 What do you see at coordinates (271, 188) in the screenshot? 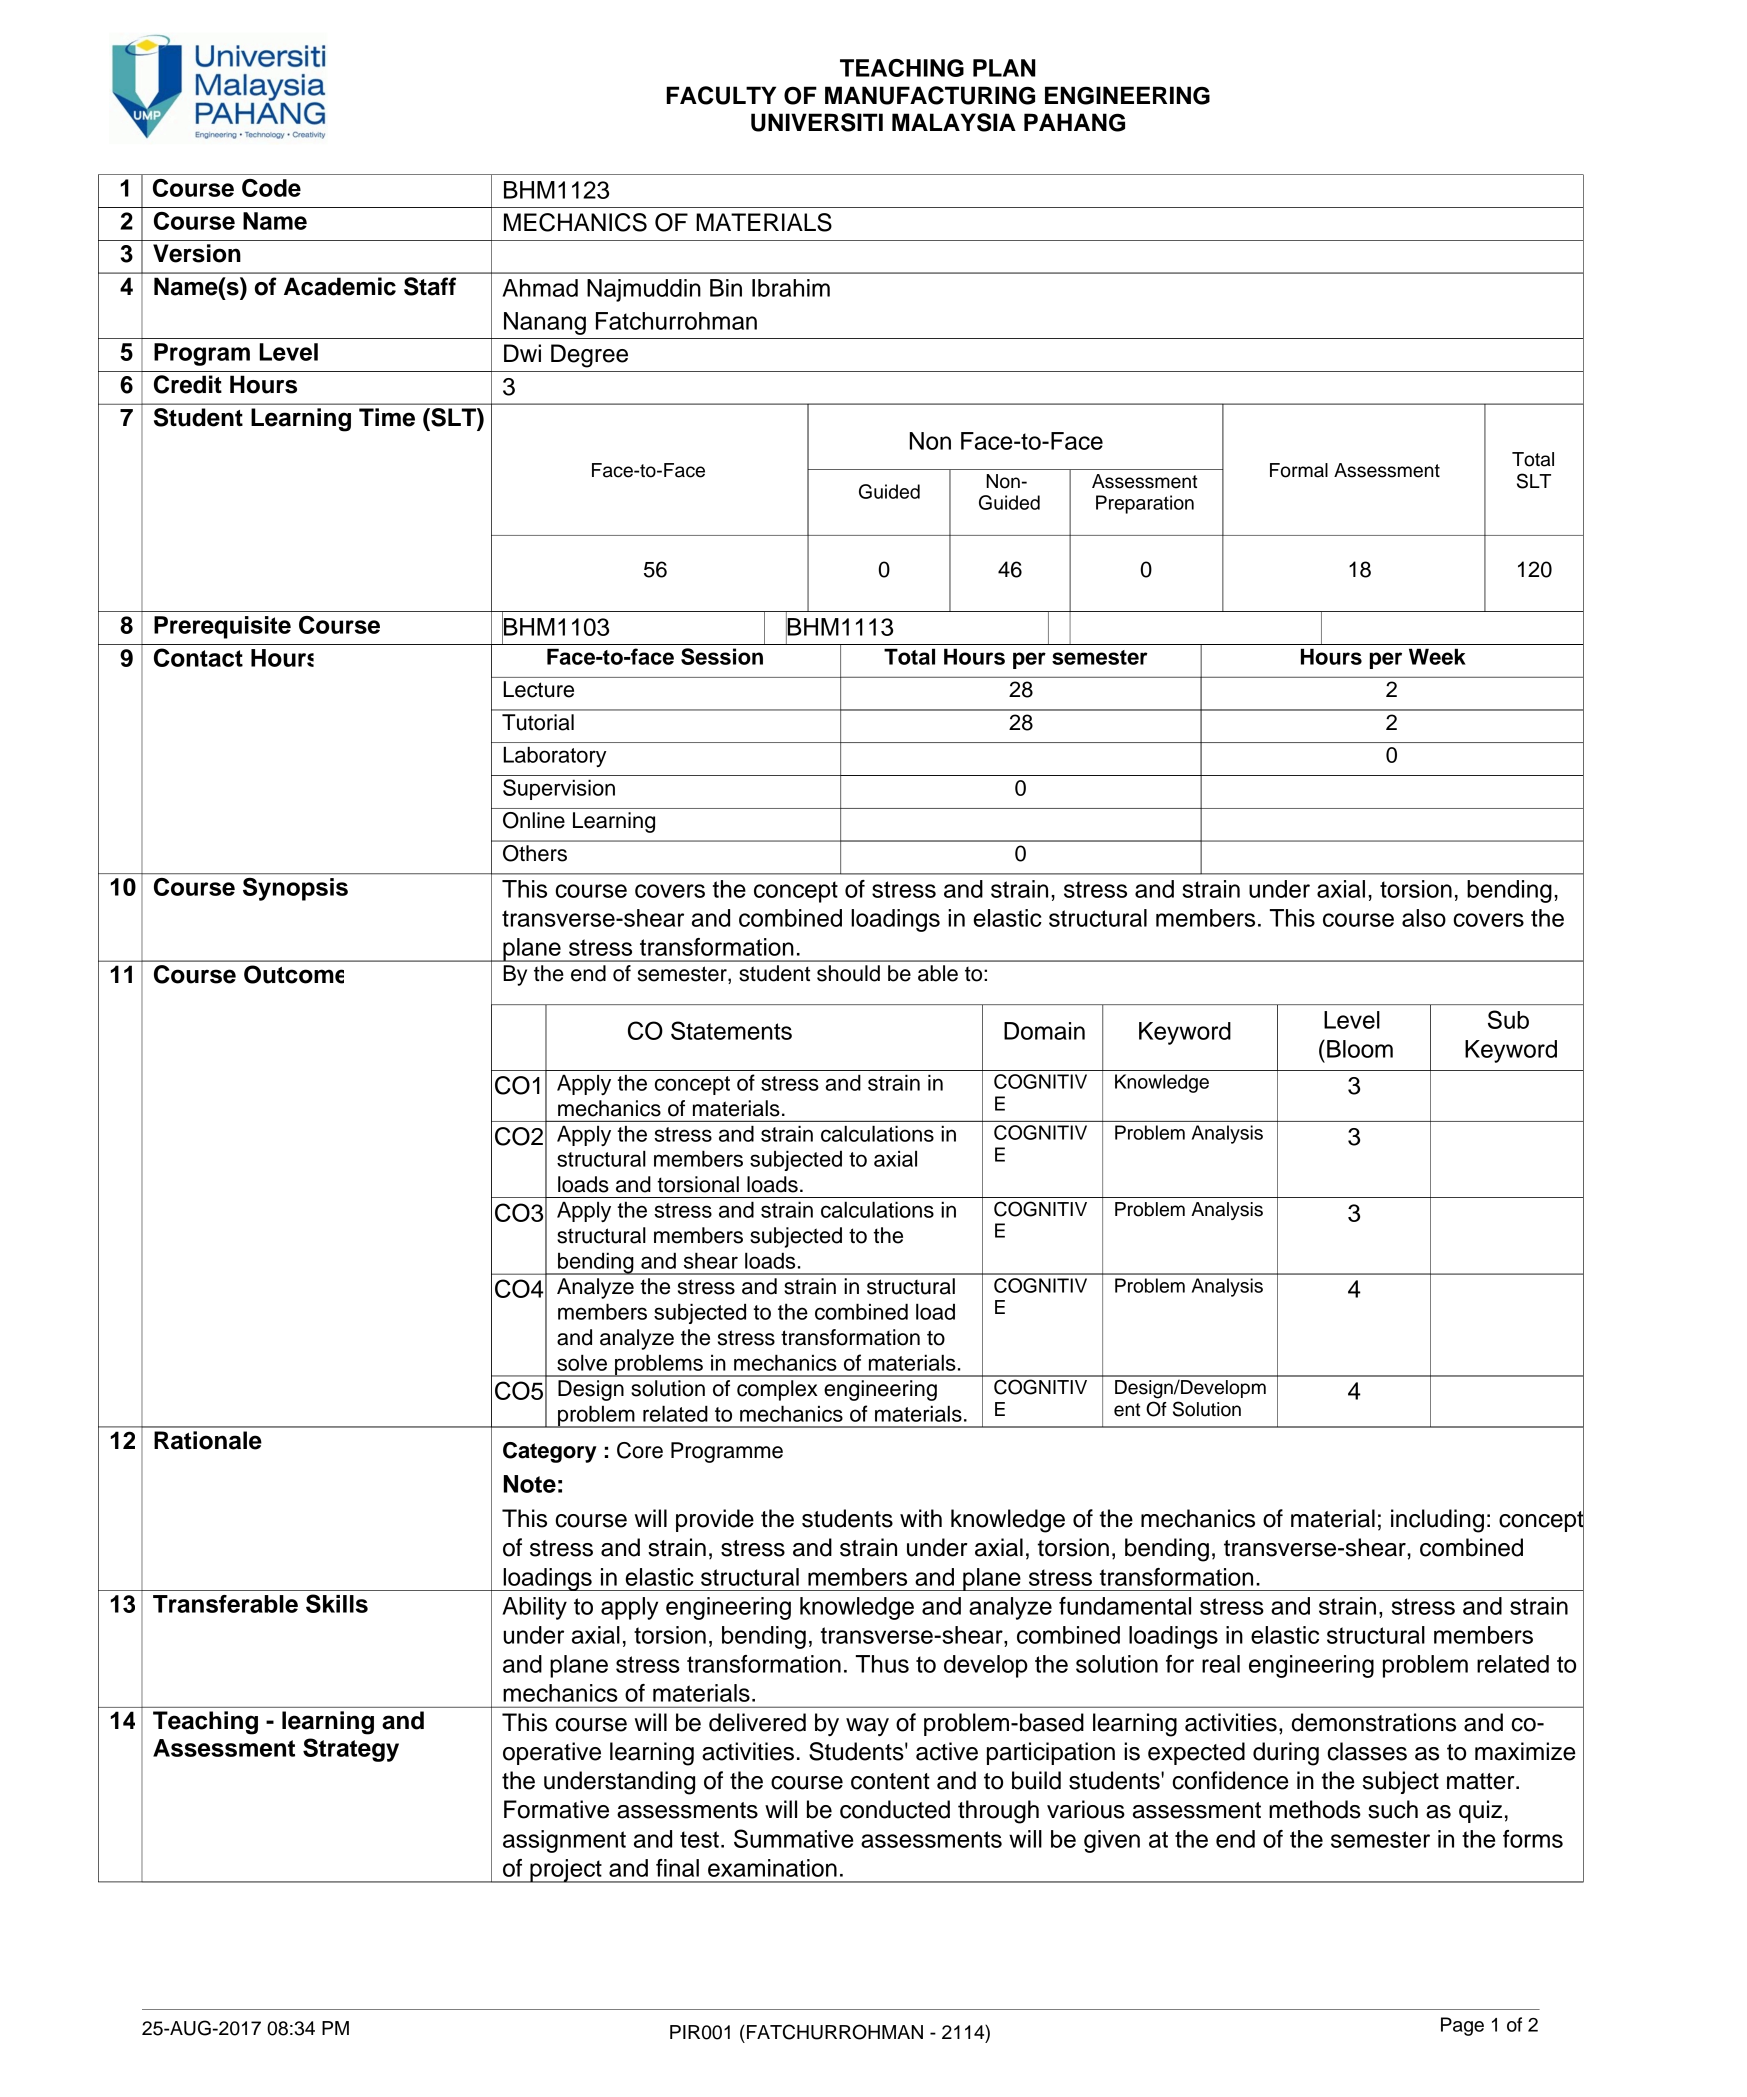
I see `Code` at bounding box center [271, 188].
